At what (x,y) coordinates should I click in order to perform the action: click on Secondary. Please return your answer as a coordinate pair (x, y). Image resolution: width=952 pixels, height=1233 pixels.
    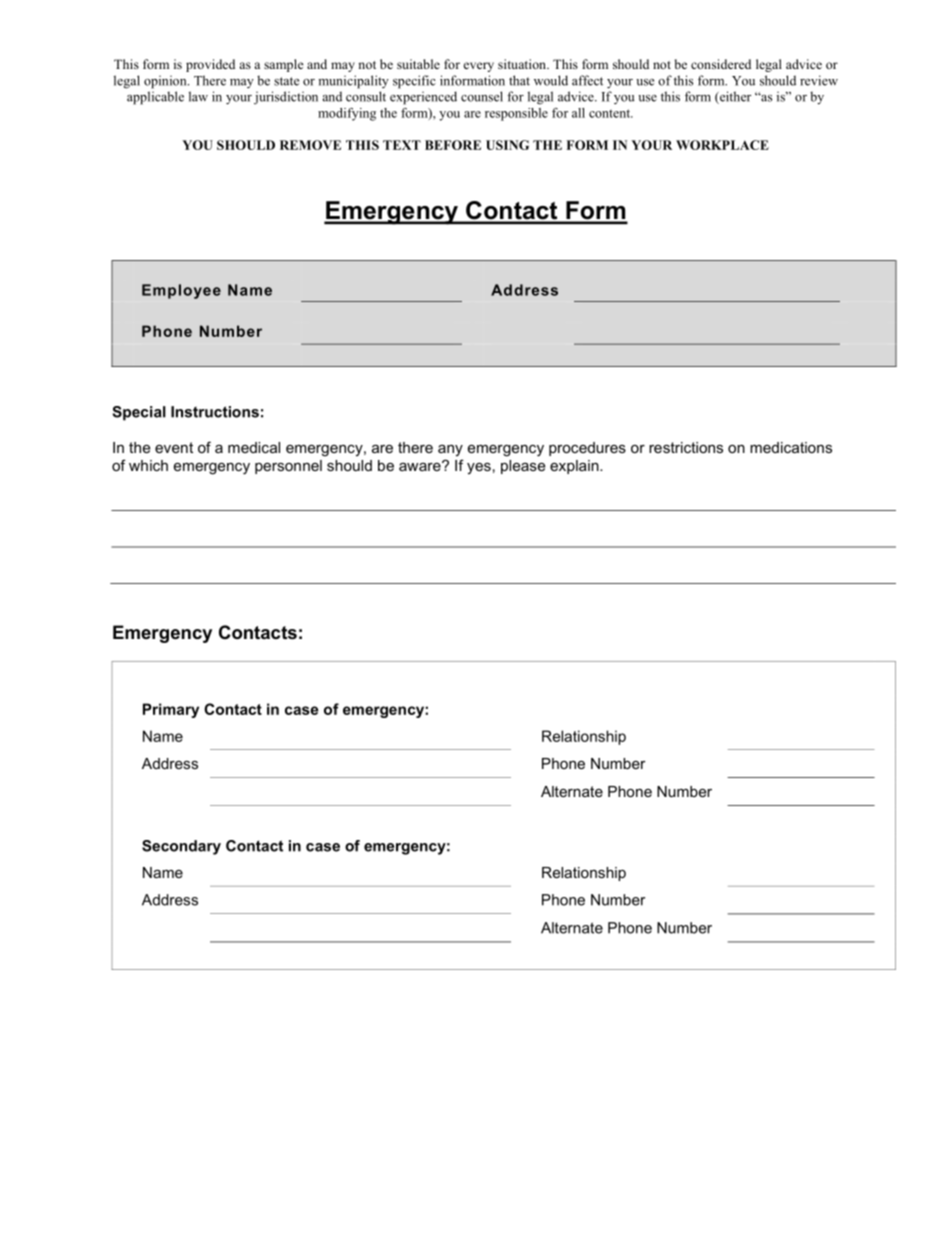
    Looking at the image, I should click on (181, 847).
